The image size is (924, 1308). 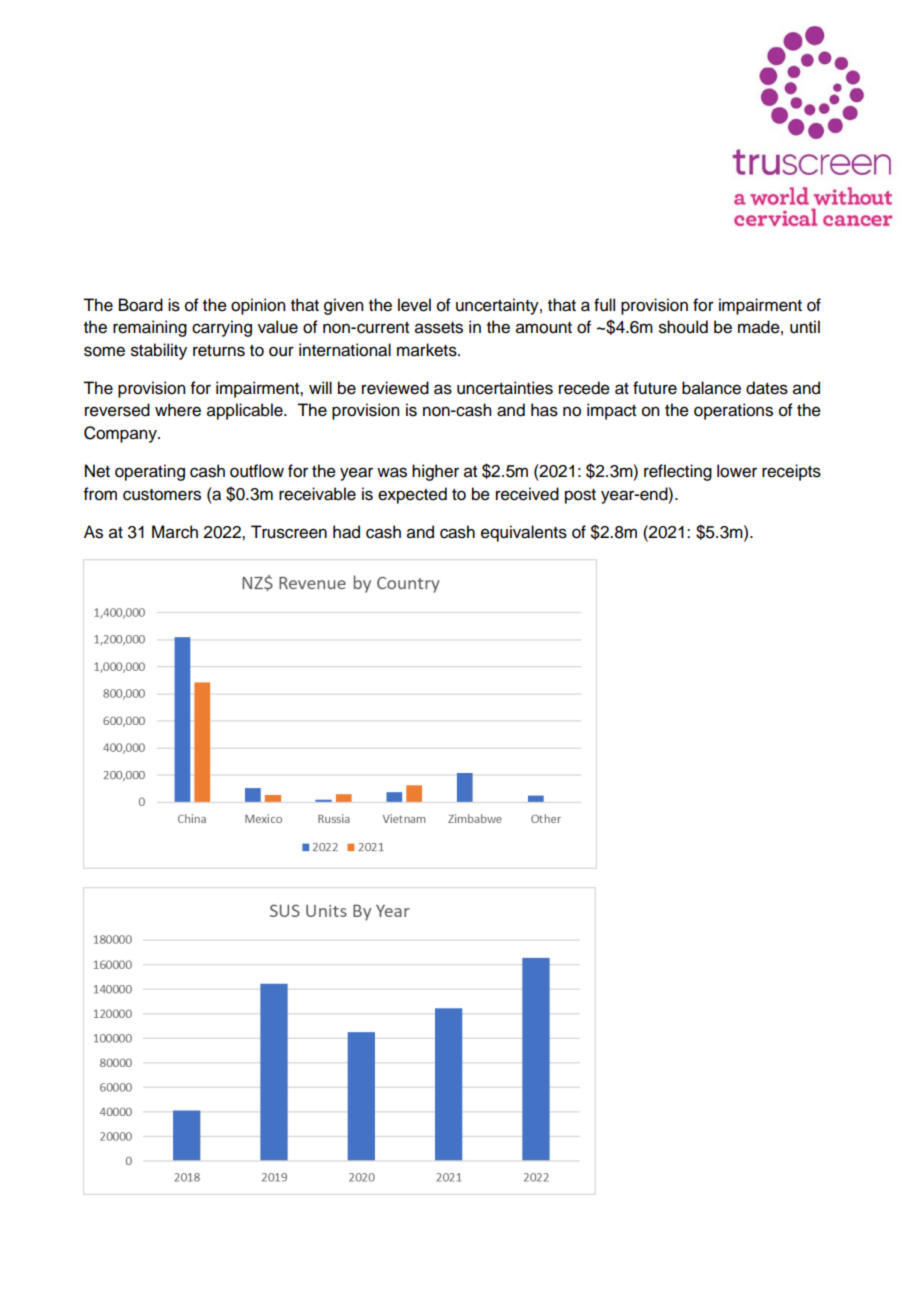 What do you see at coordinates (414, 305) in the screenshot?
I see `level` at bounding box center [414, 305].
